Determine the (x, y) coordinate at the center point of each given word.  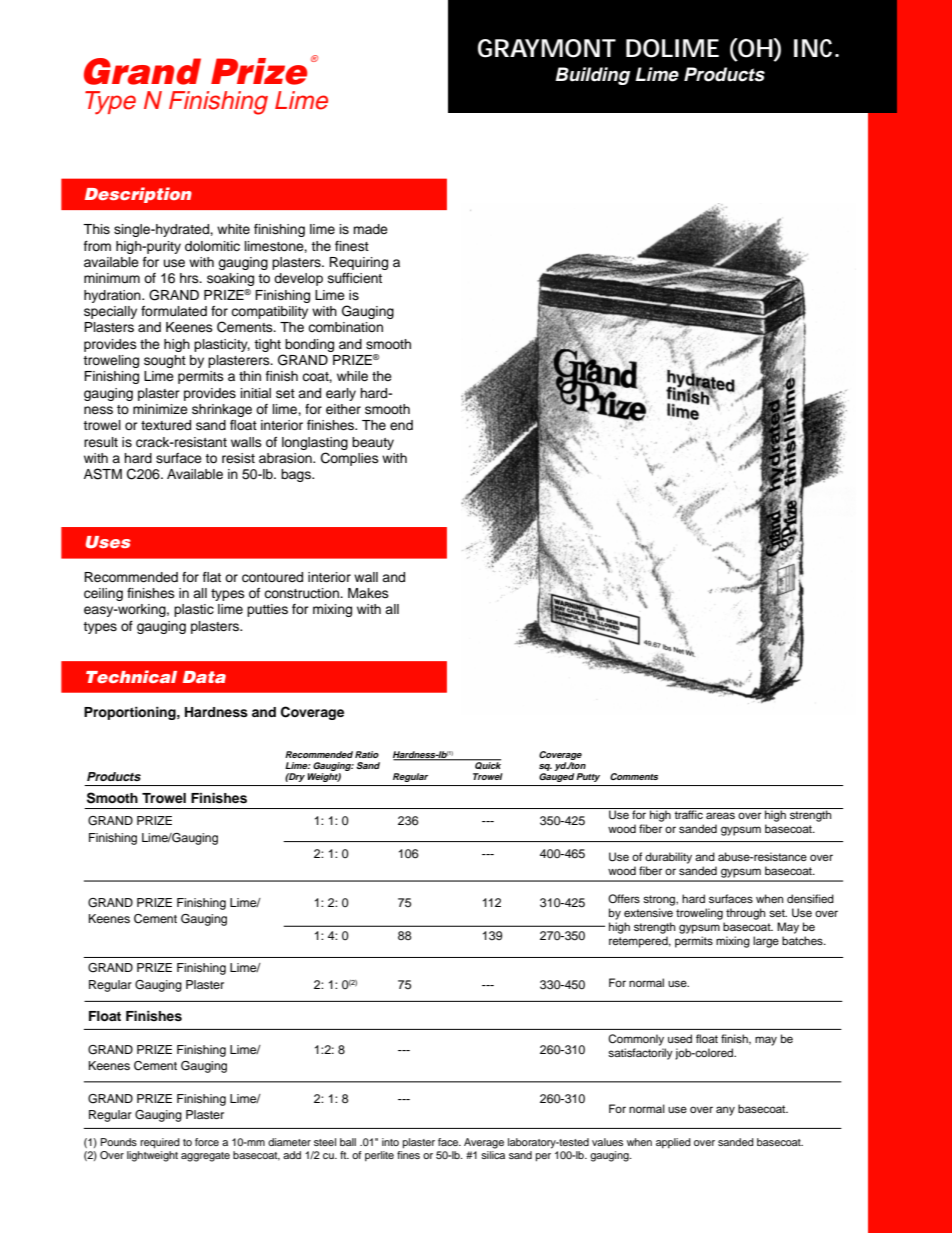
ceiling (103, 594)
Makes (368, 593)
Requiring (358, 263)
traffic (688, 813)
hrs (190, 278)
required (160, 1143)
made (370, 229)
